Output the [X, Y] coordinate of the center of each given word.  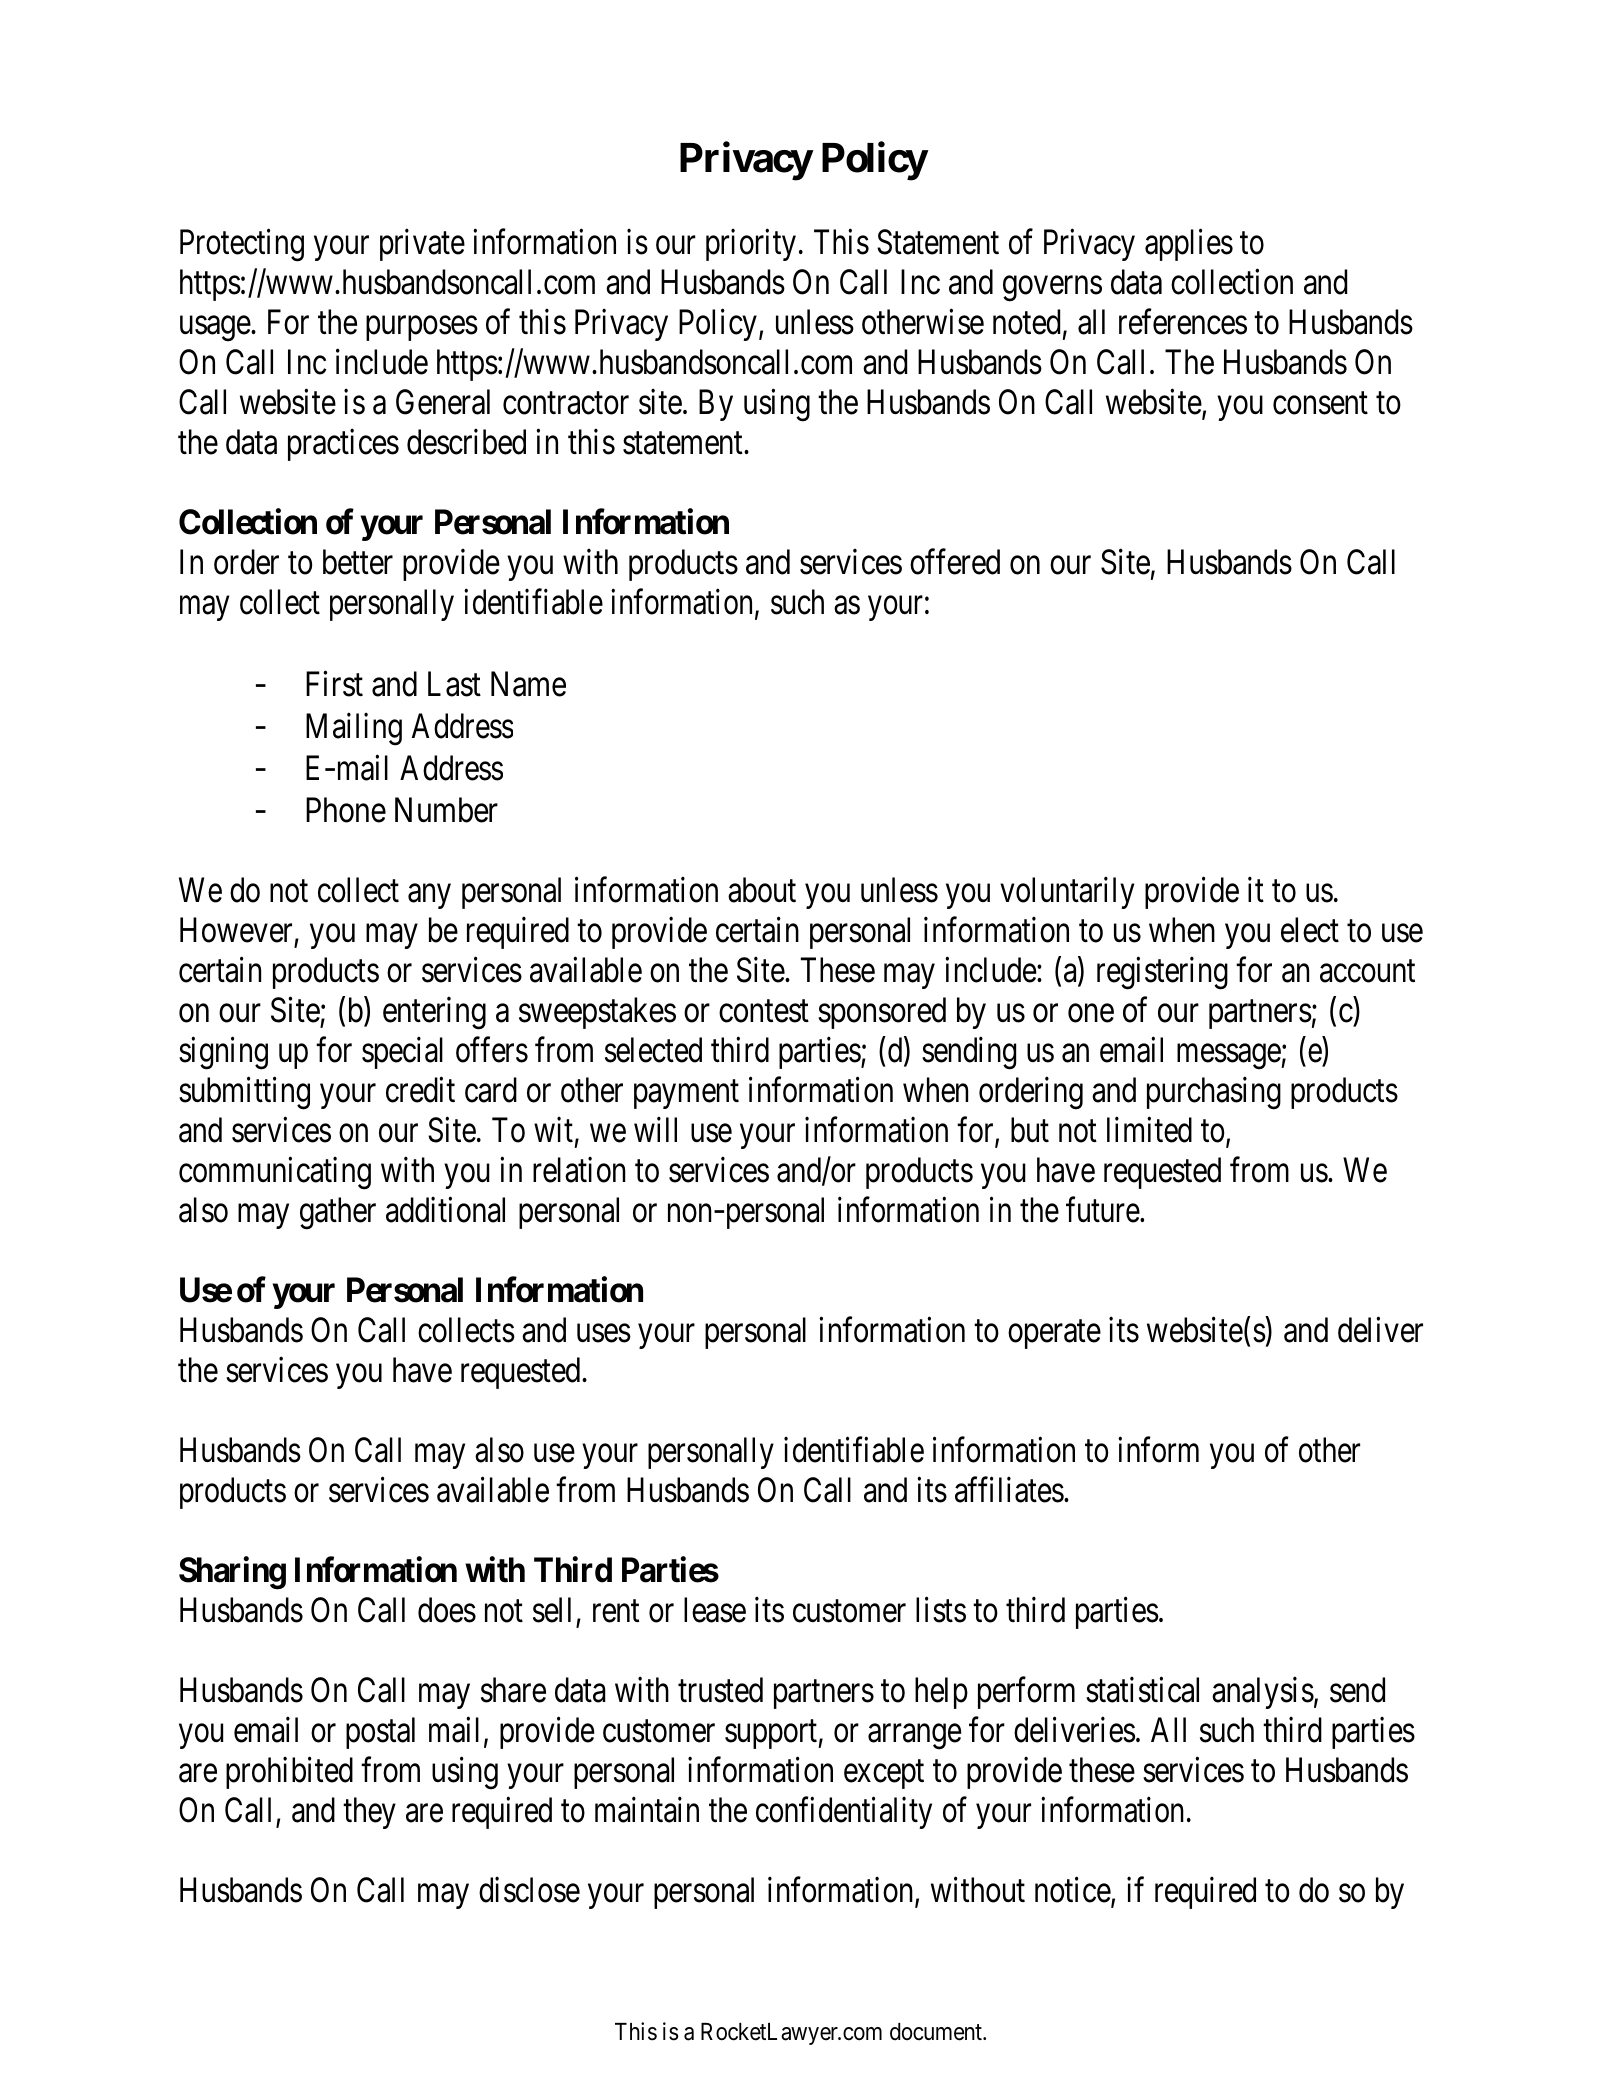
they [369, 1813]
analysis [1263, 1693]
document [937, 2032]
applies [1189, 245]
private [422, 245]
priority [751, 245]
